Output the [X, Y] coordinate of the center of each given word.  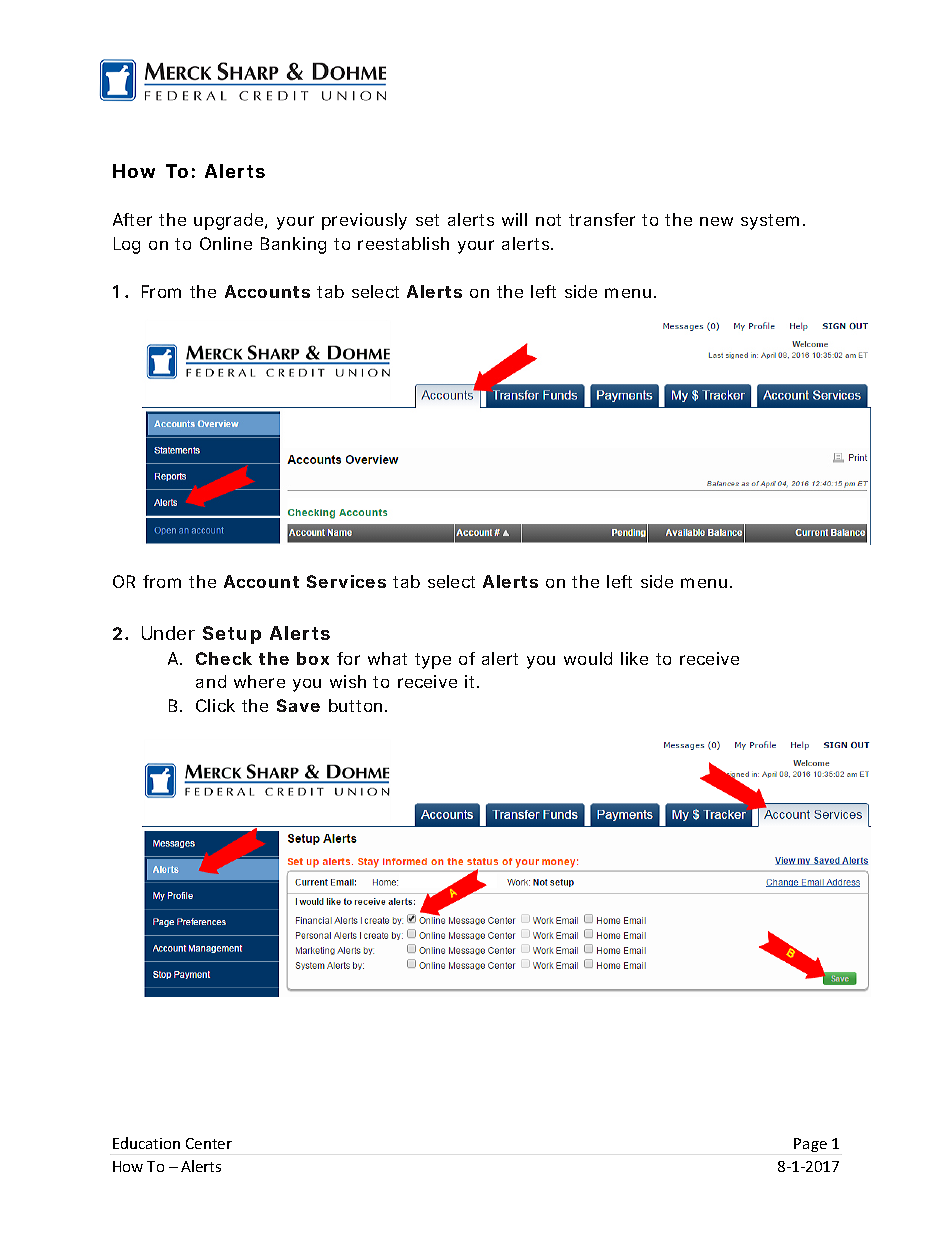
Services [346, 581]
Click [215, 705]
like [634, 658]
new [716, 221]
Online [226, 243]
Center [209, 1143]
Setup [232, 635]
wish [348, 681]
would [588, 658]
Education [146, 1143]
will [514, 219]
